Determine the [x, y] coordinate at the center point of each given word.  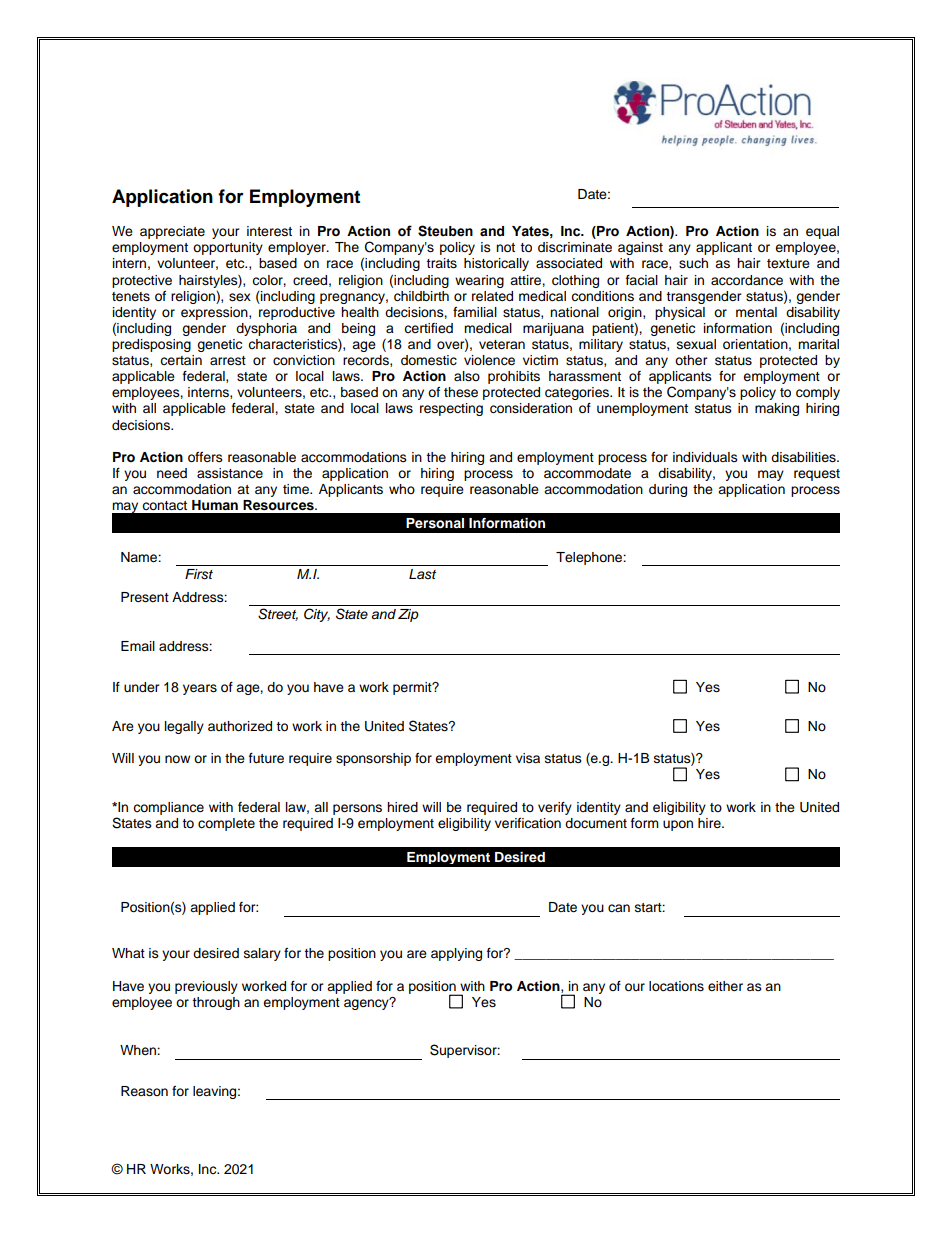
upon [678, 825]
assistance [230, 473]
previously [206, 987]
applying [456, 954]
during [668, 490]
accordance [747, 280]
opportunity [228, 248]
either [725, 986]
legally [184, 727]
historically [496, 264]
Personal [435, 523]
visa [528, 758]
